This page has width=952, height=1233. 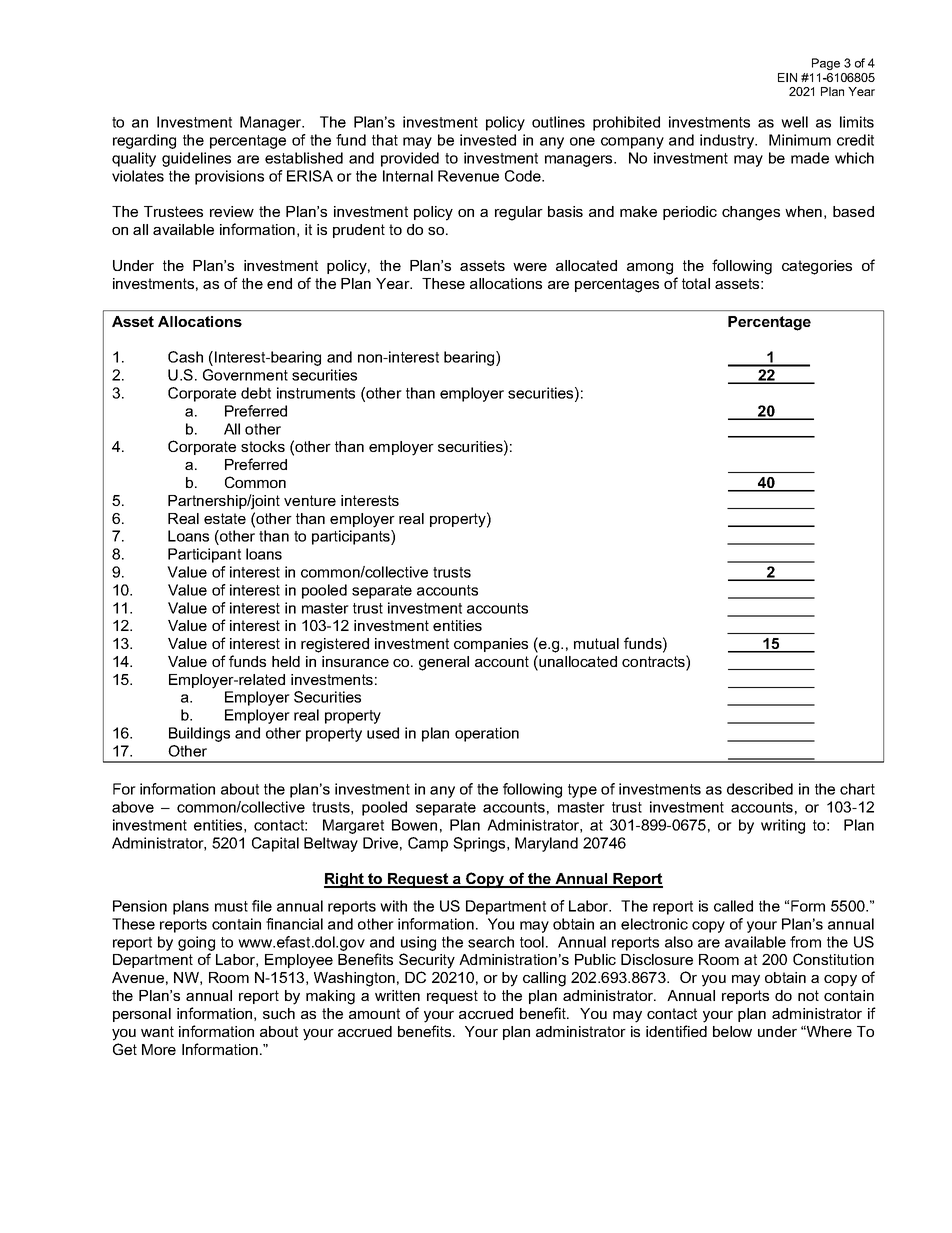 What do you see at coordinates (144, 141) in the page?
I see `regarding` at bounding box center [144, 141].
